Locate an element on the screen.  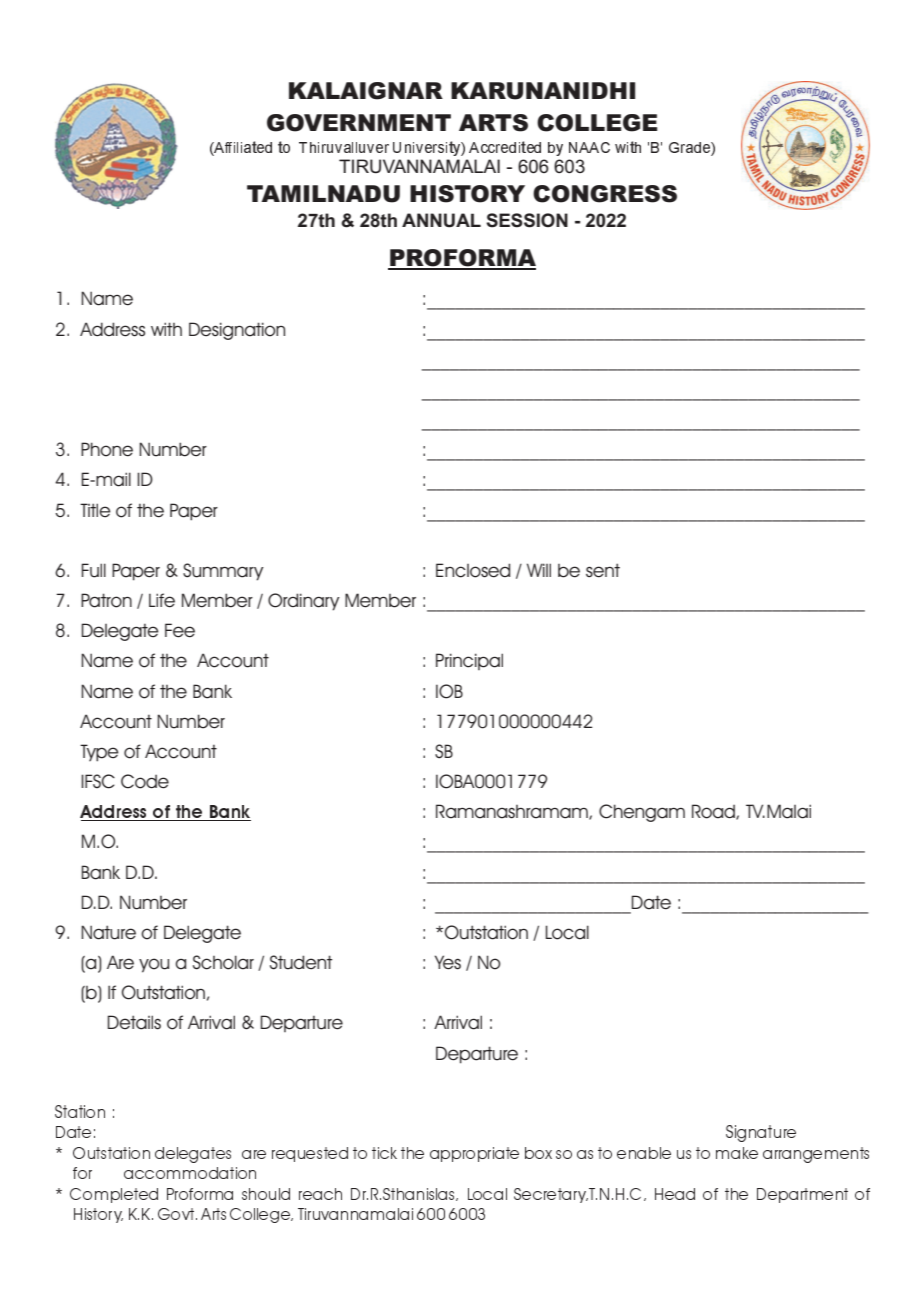
Principal is located at coordinates (469, 661).
